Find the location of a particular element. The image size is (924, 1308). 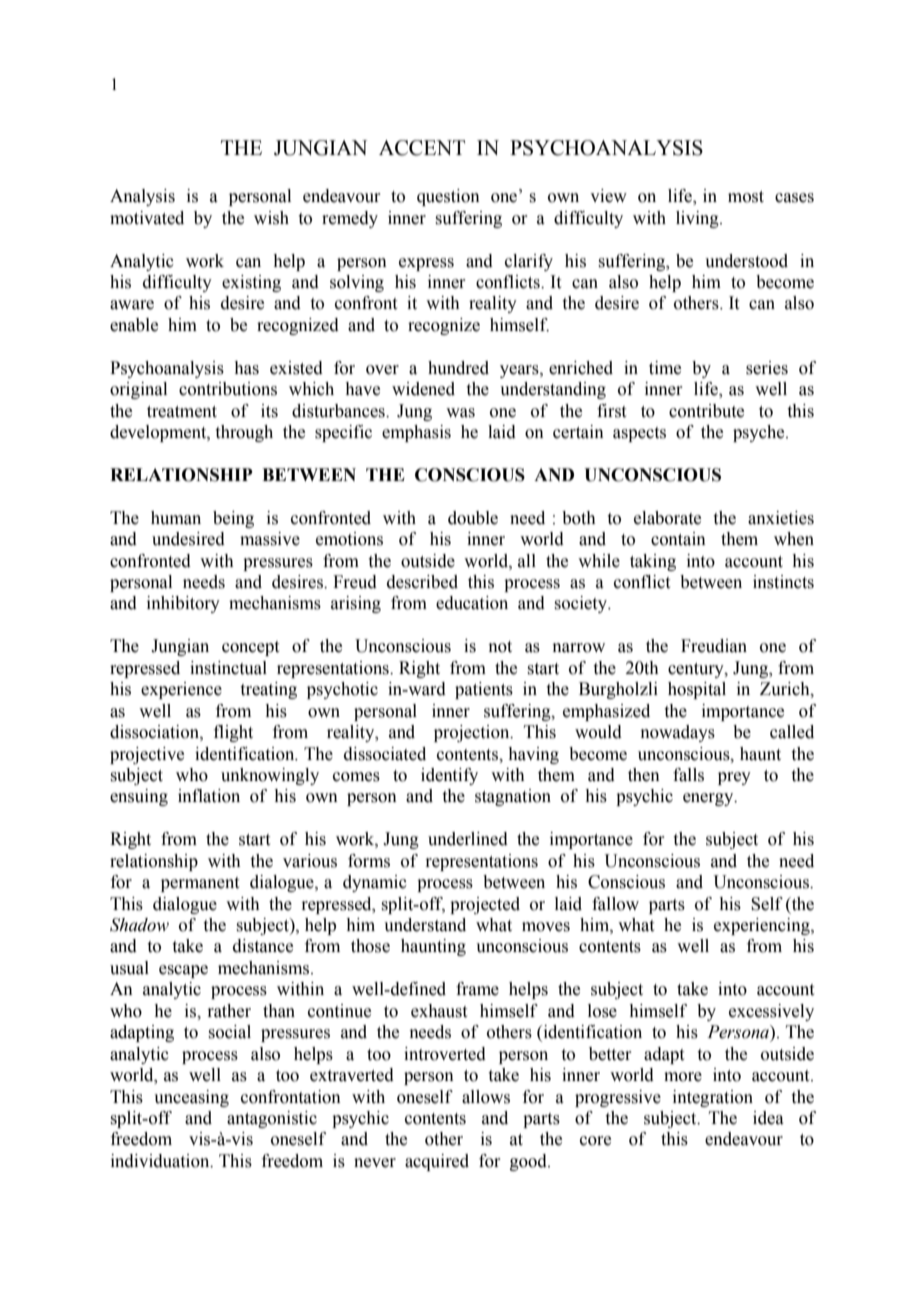

acquired is located at coordinates (437, 1162).
